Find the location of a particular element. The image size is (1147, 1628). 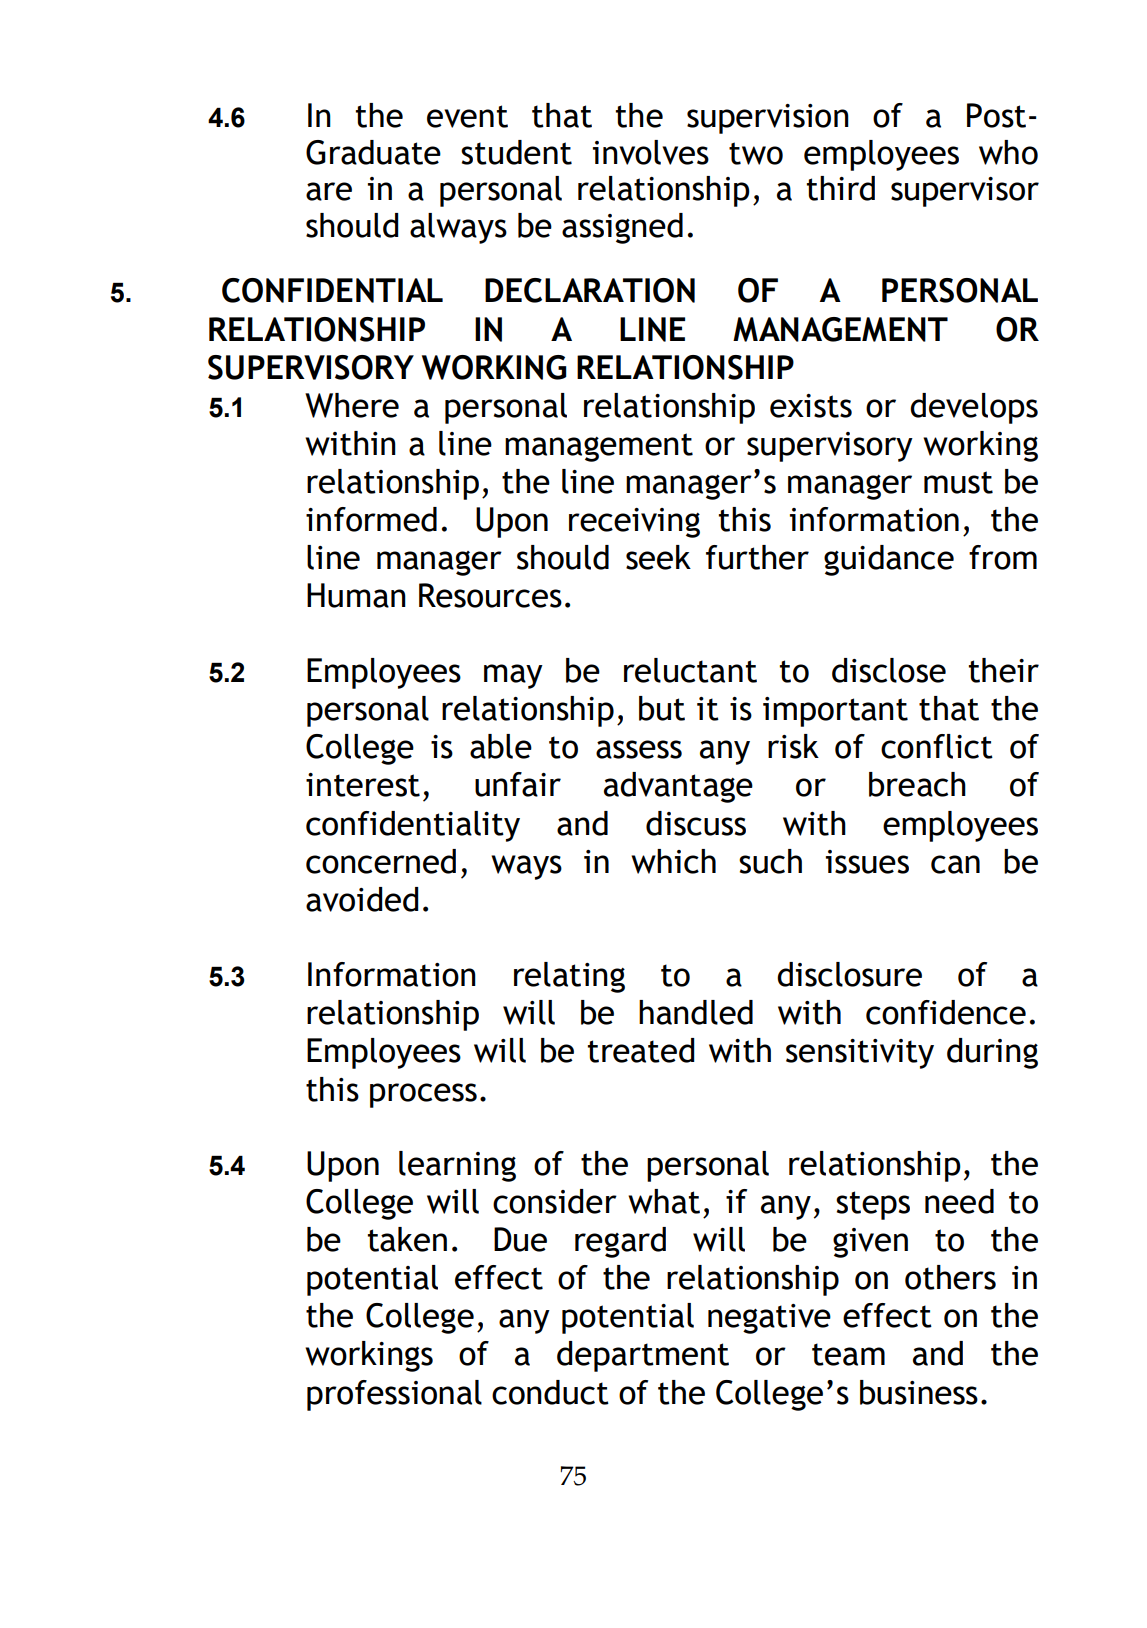

event is located at coordinates (467, 116).
